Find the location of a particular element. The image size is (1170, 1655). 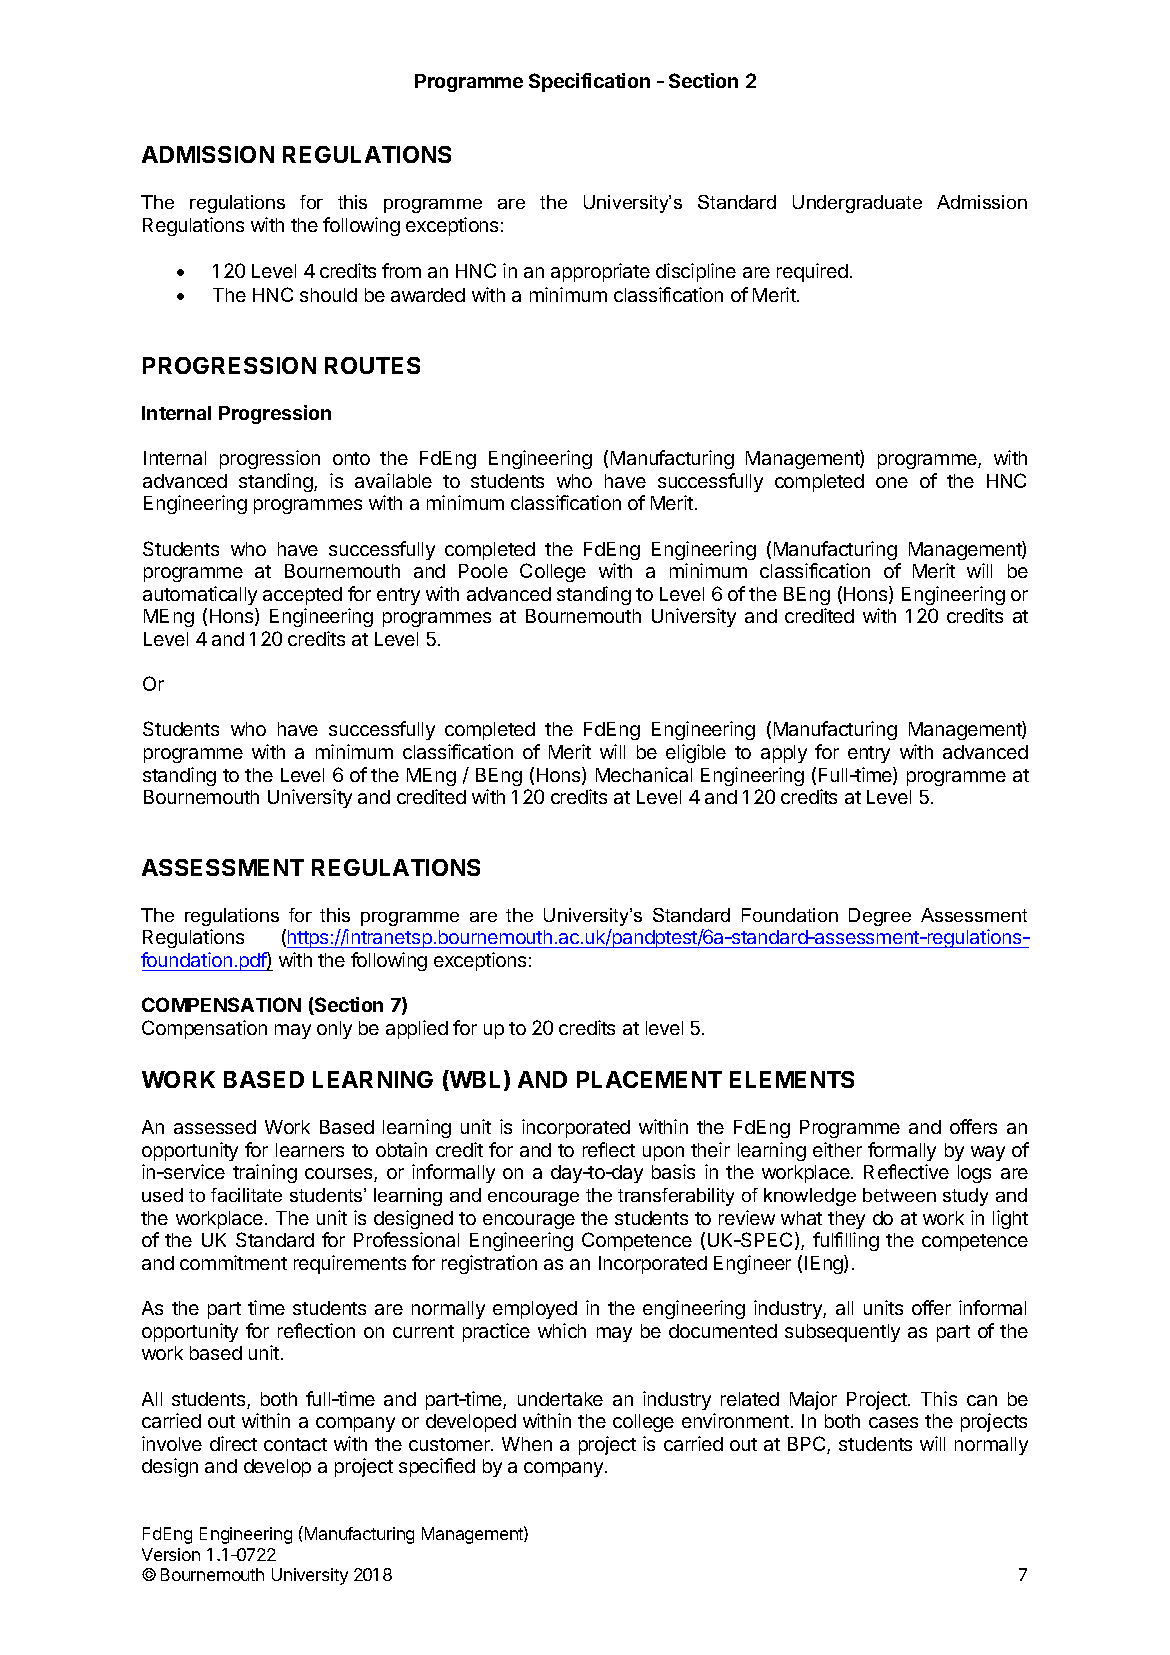

should is located at coordinates (328, 295).
